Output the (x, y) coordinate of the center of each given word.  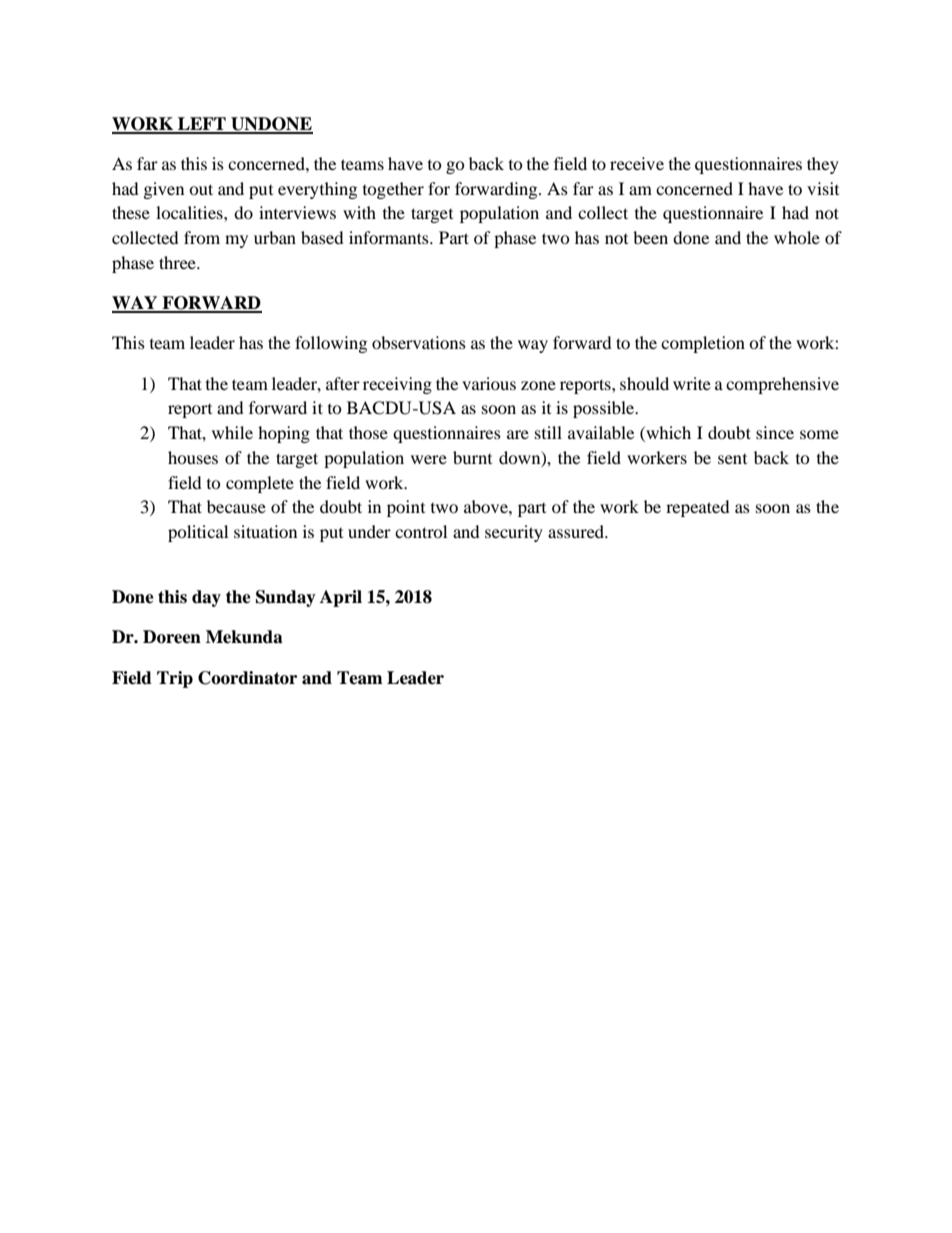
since (775, 432)
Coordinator (247, 678)
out (201, 189)
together (393, 190)
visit (823, 188)
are (518, 434)
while (232, 432)
